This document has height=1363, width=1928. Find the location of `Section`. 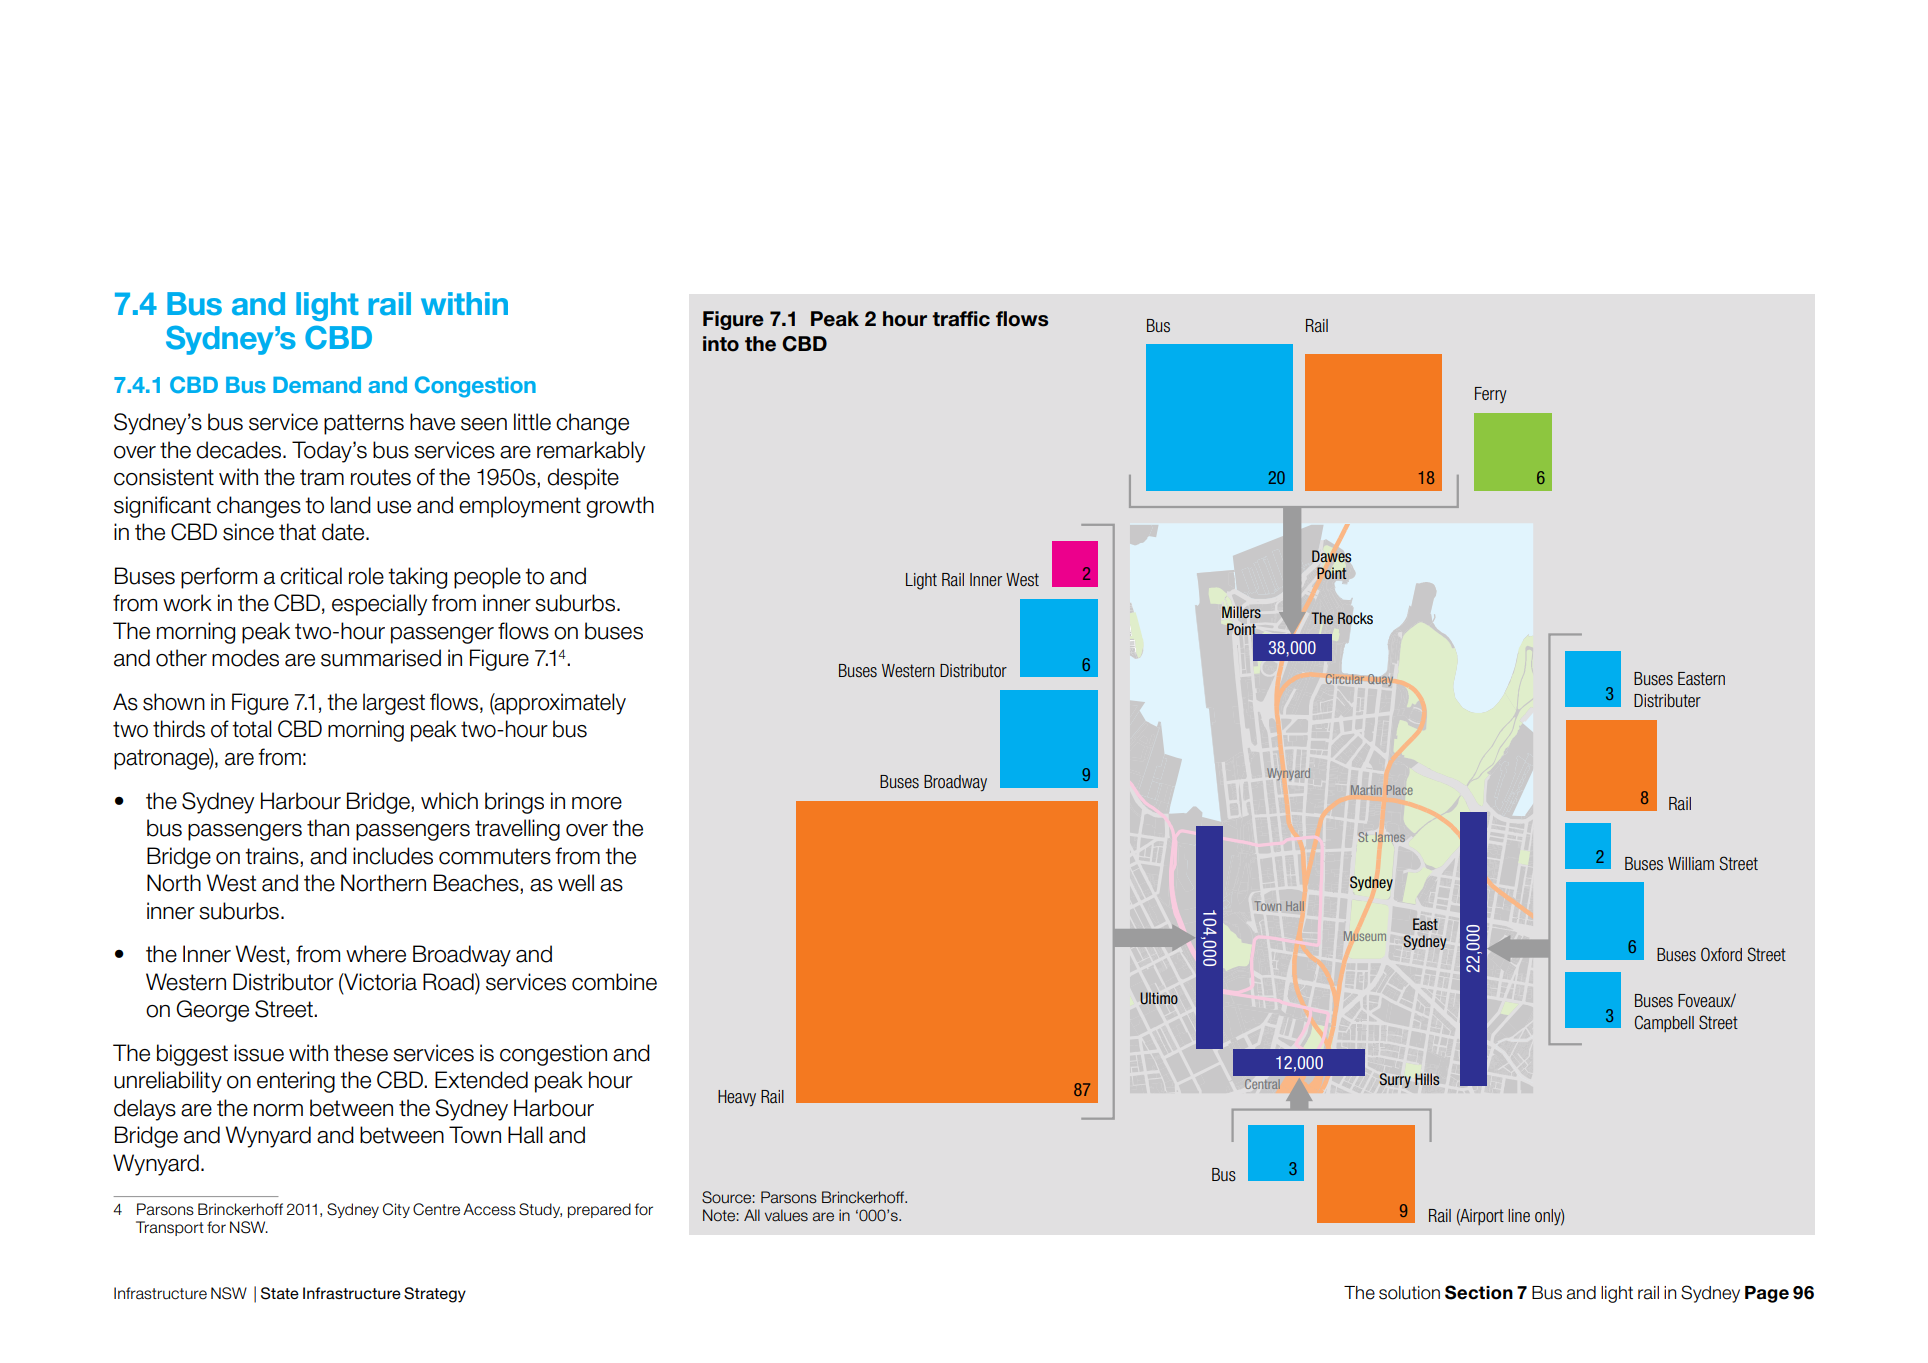

Section is located at coordinates (1479, 1292).
